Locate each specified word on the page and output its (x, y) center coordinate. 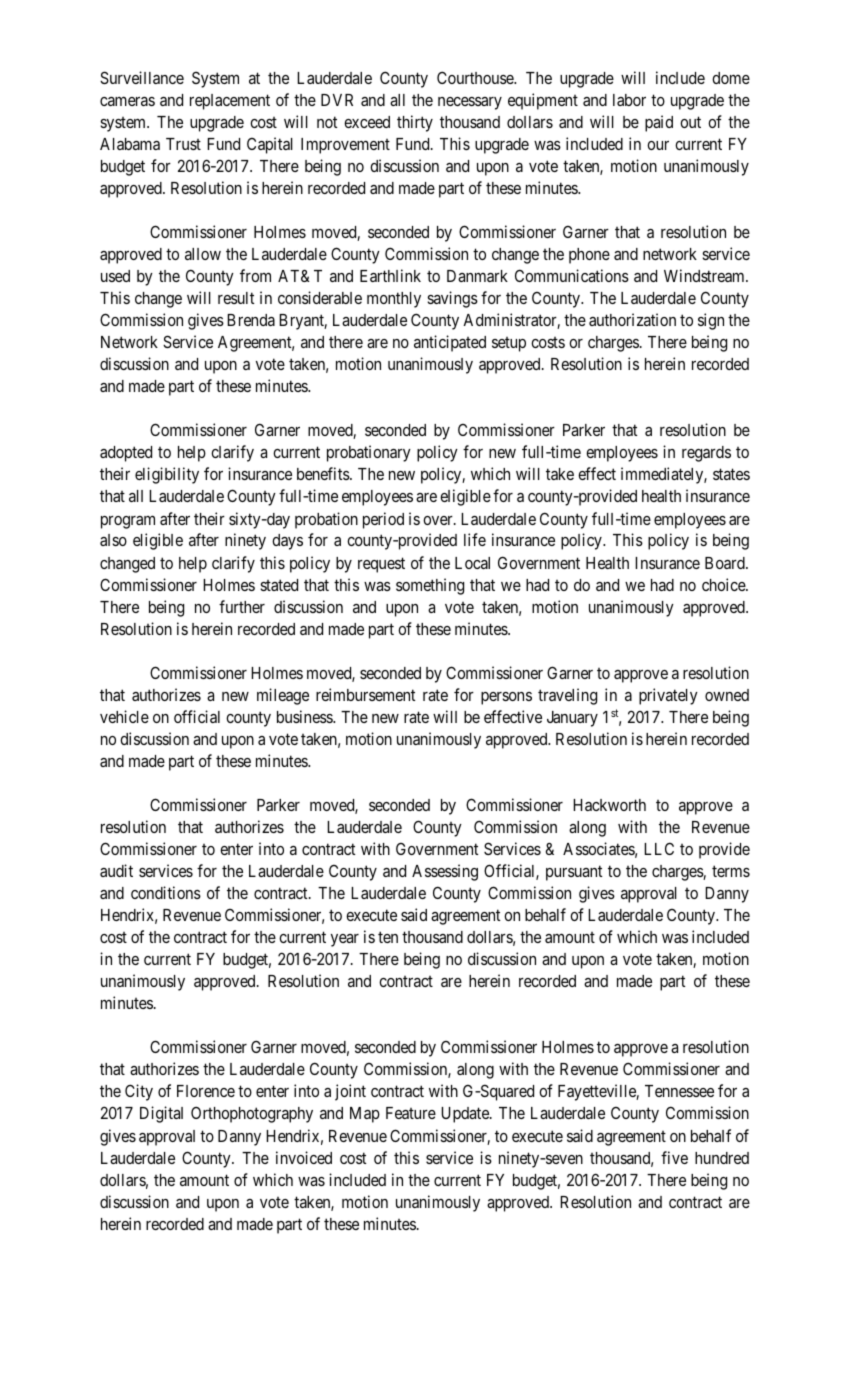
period (383, 520)
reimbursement (365, 694)
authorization (632, 319)
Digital (161, 1114)
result (236, 298)
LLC (659, 848)
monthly (394, 300)
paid (659, 123)
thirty (415, 123)
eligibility (167, 475)
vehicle (124, 716)
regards (706, 454)
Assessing (445, 872)
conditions (166, 892)
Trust (183, 144)
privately (668, 696)
